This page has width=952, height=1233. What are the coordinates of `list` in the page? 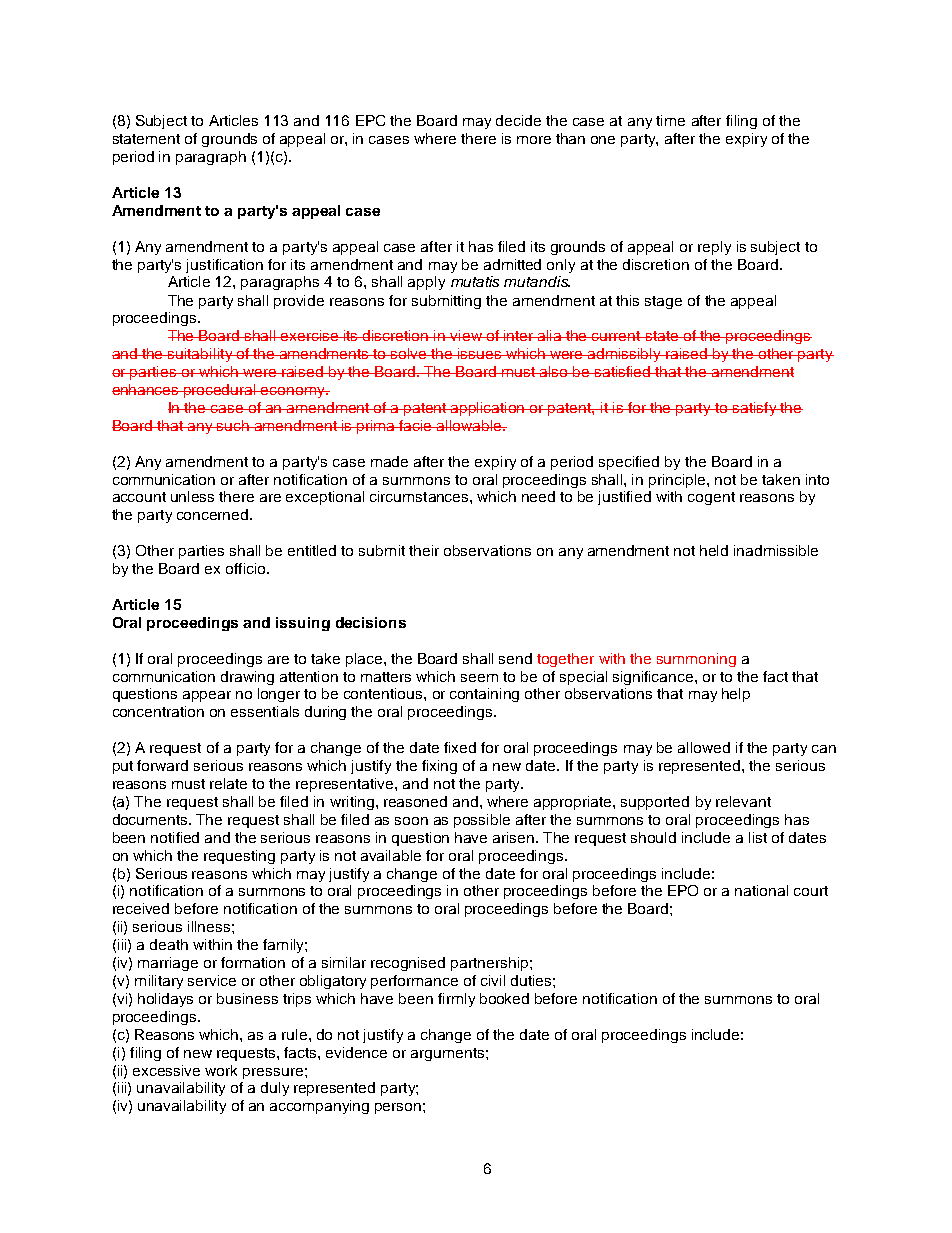 It's located at (758, 837).
